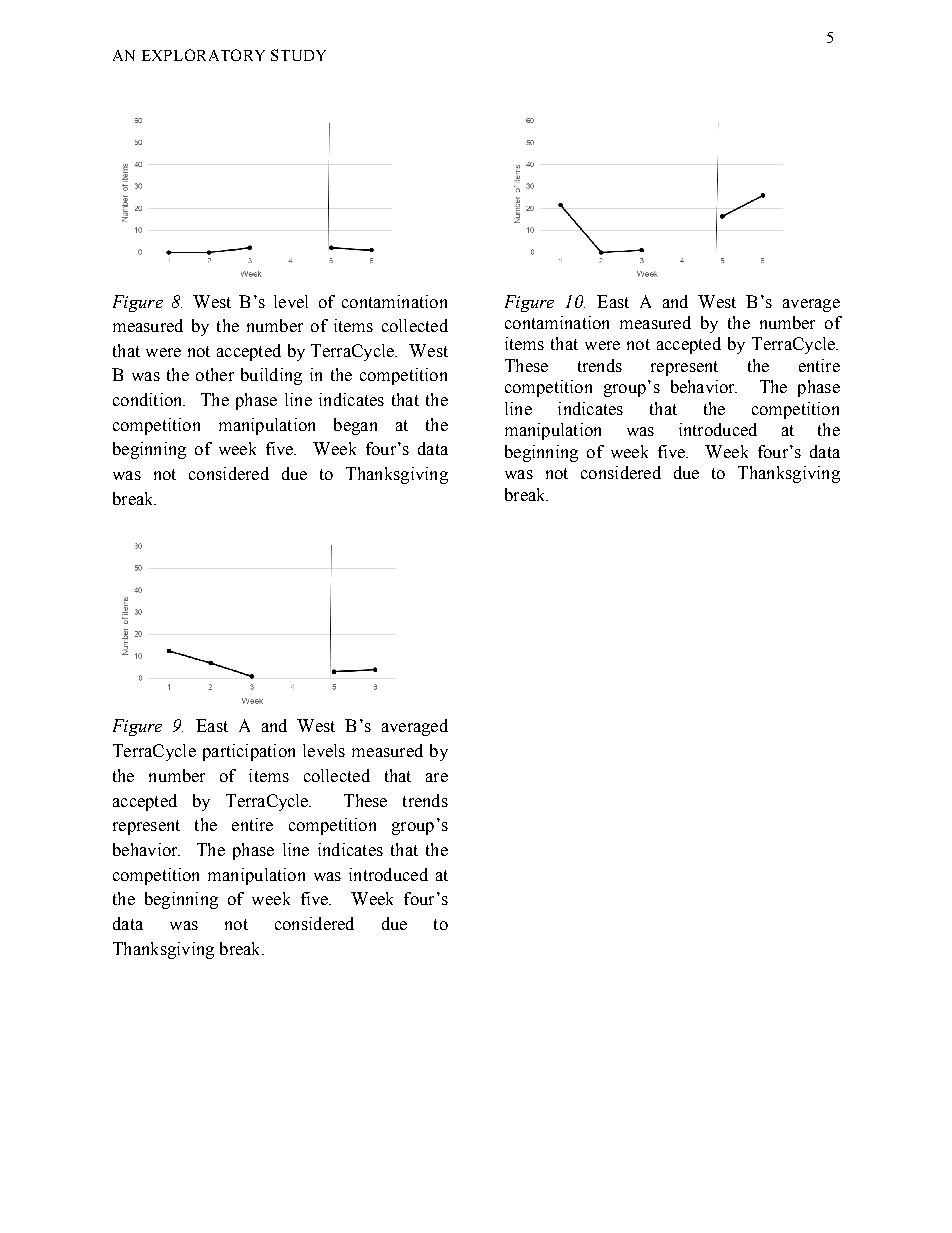  Describe the element at coordinates (271, 376) in the image. I see `building` at that location.
